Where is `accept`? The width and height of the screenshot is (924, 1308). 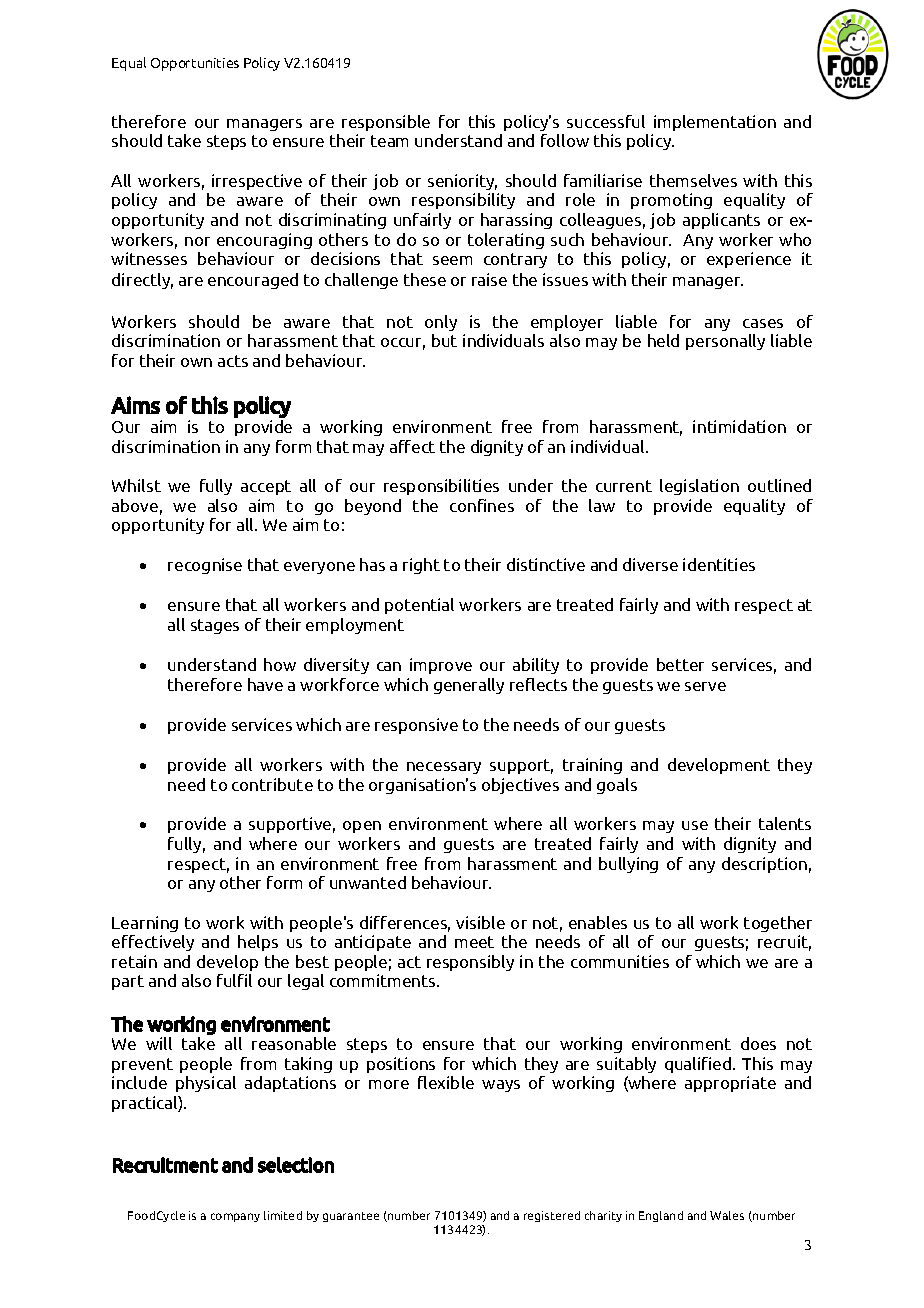
accept is located at coordinates (266, 487).
